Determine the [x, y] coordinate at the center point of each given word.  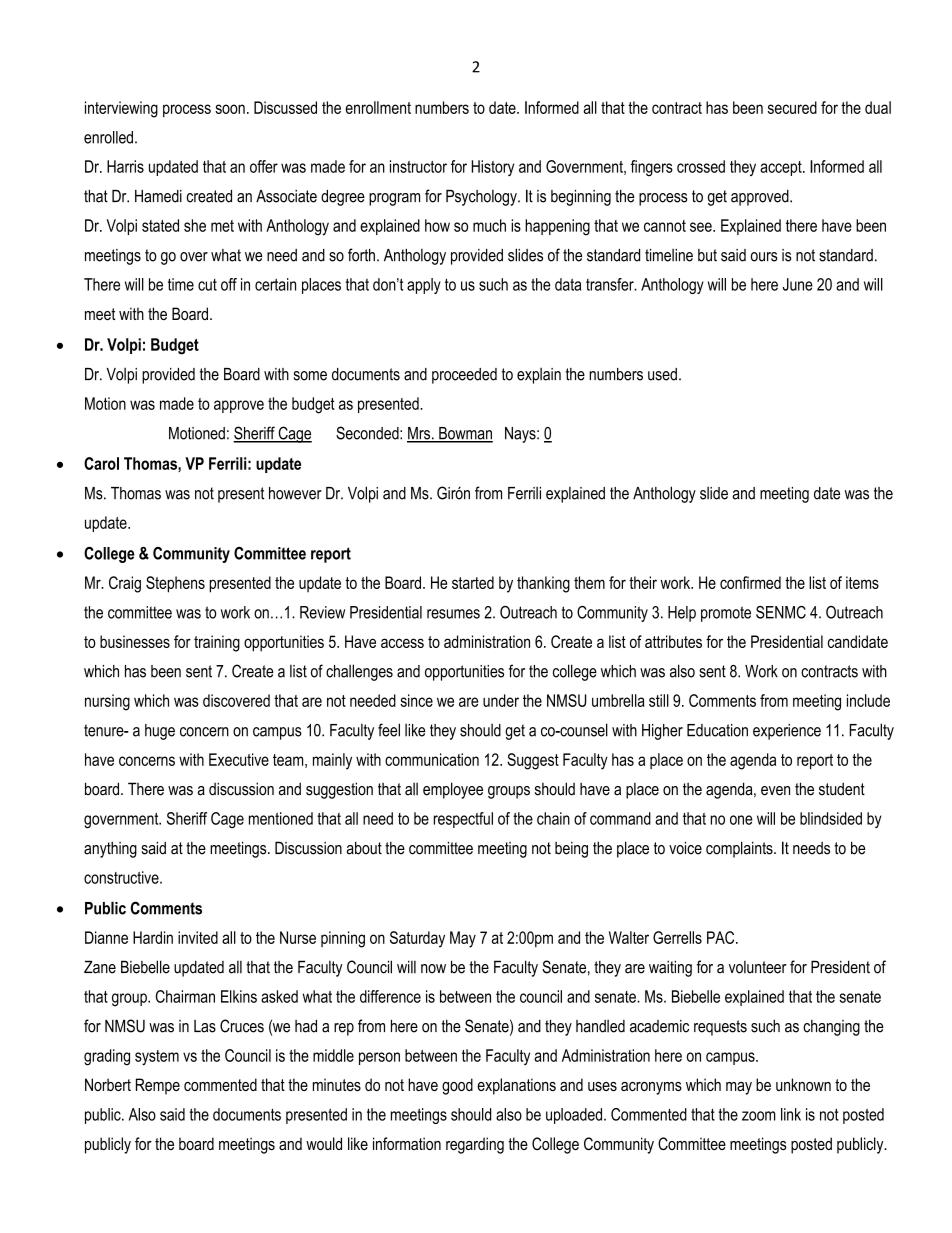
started [473, 582]
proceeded [464, 376]
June [798, 284]
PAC [722, 937]
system [157, 1058]
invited [198, 937]
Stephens [175, 584]
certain [275, 284]
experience [787, 732]
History [493, 168]
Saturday [417, 939]
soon [230, 109]
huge [160, 732]
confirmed [750, 582]
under [501, 700]
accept [782, 168]
